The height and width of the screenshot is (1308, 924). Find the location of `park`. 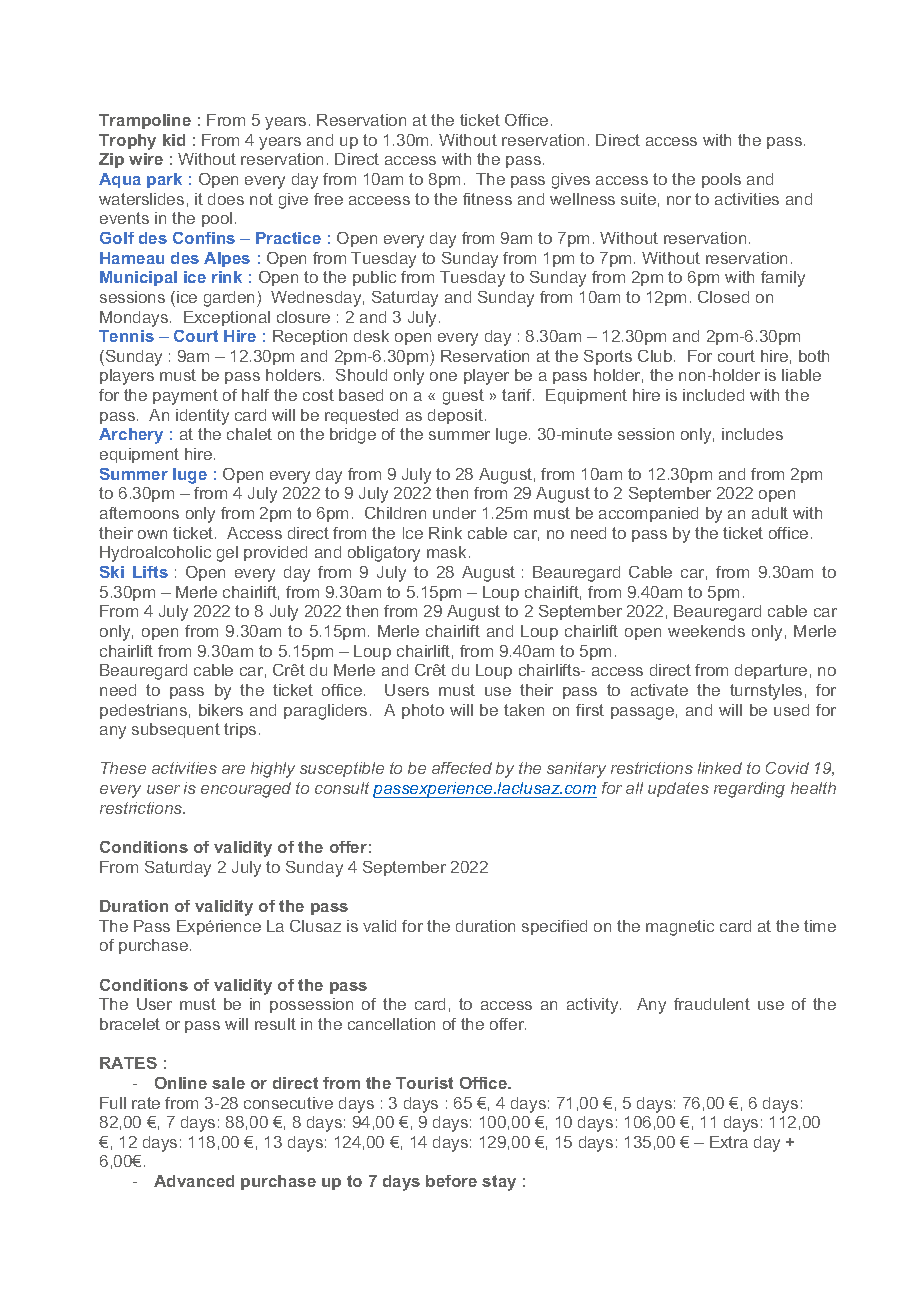

park is located at coordinates (164, 180).
